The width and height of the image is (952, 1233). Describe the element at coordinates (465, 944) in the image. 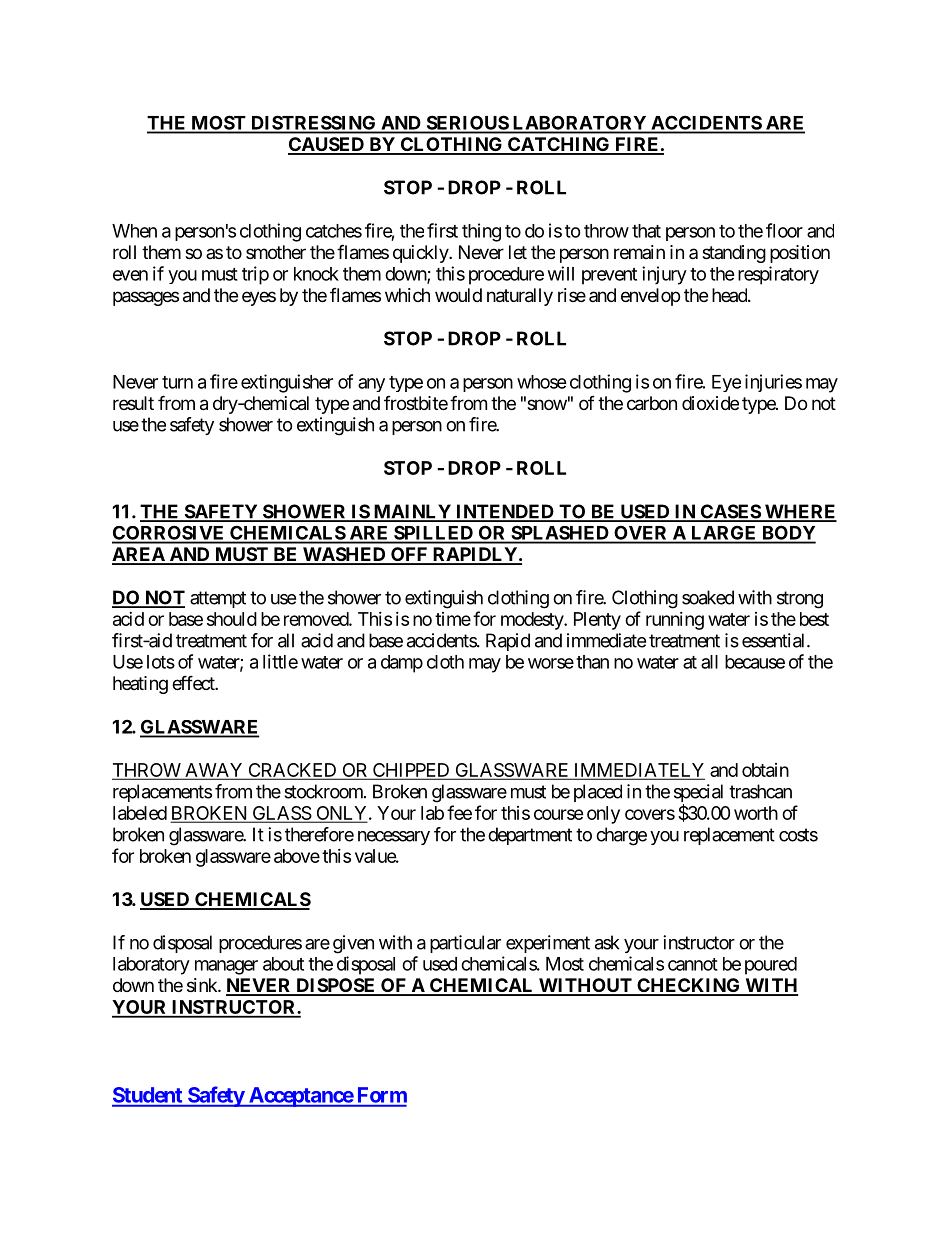

I see `particular` at that location.
